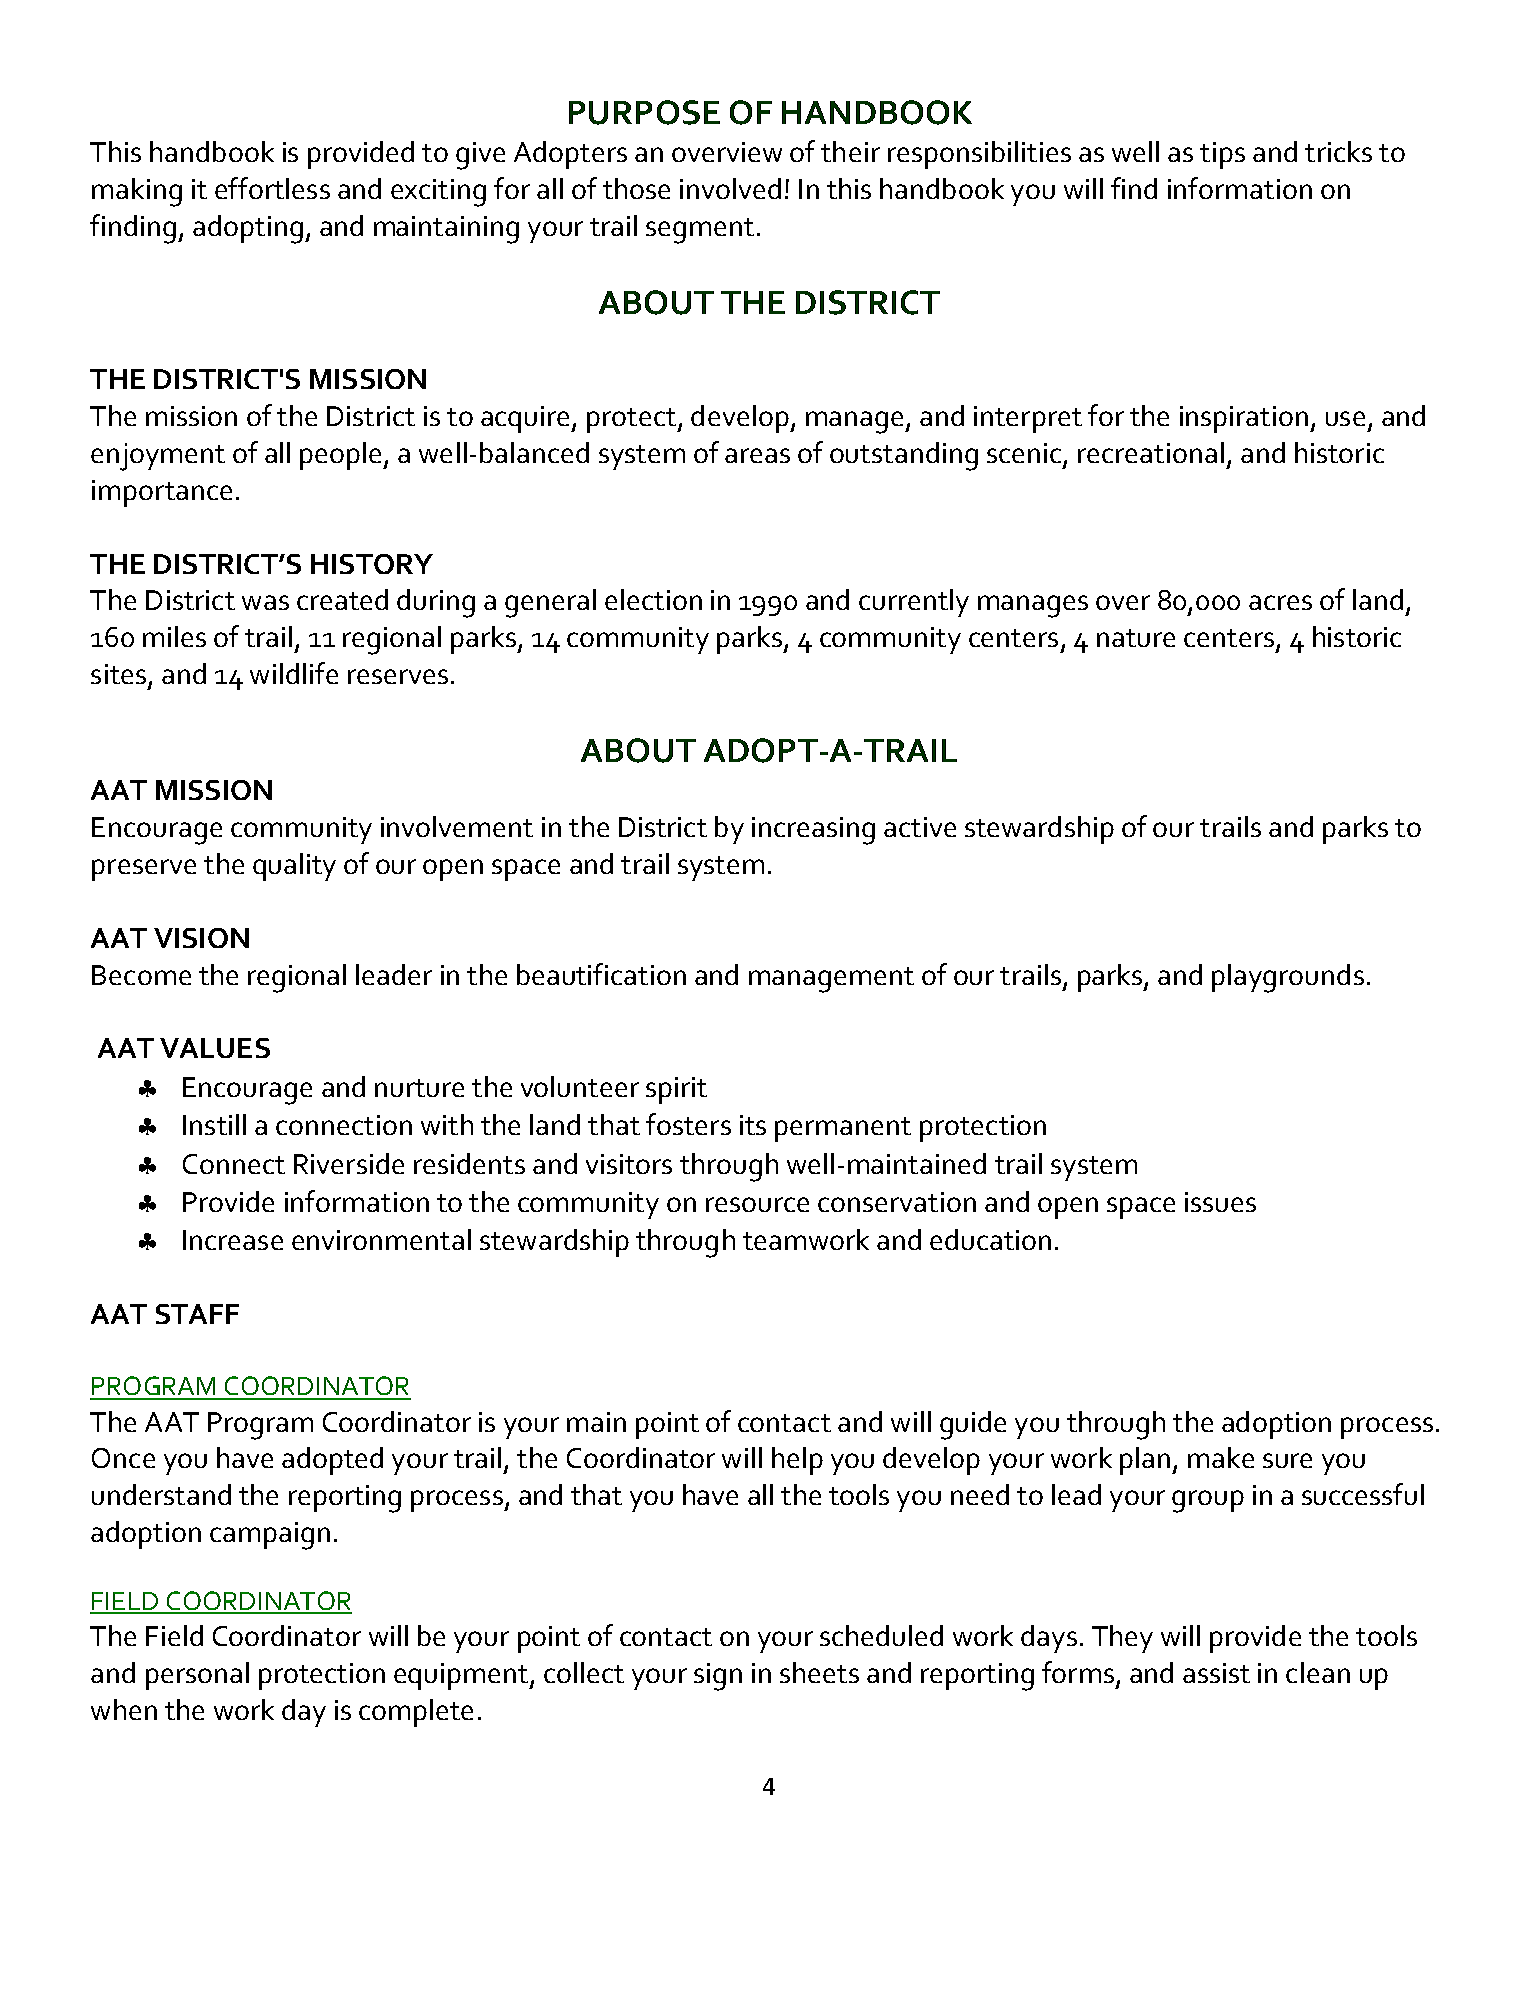 This screenshot has height=1991, width=1538. I want to click on personal, so click(197, 1676).
